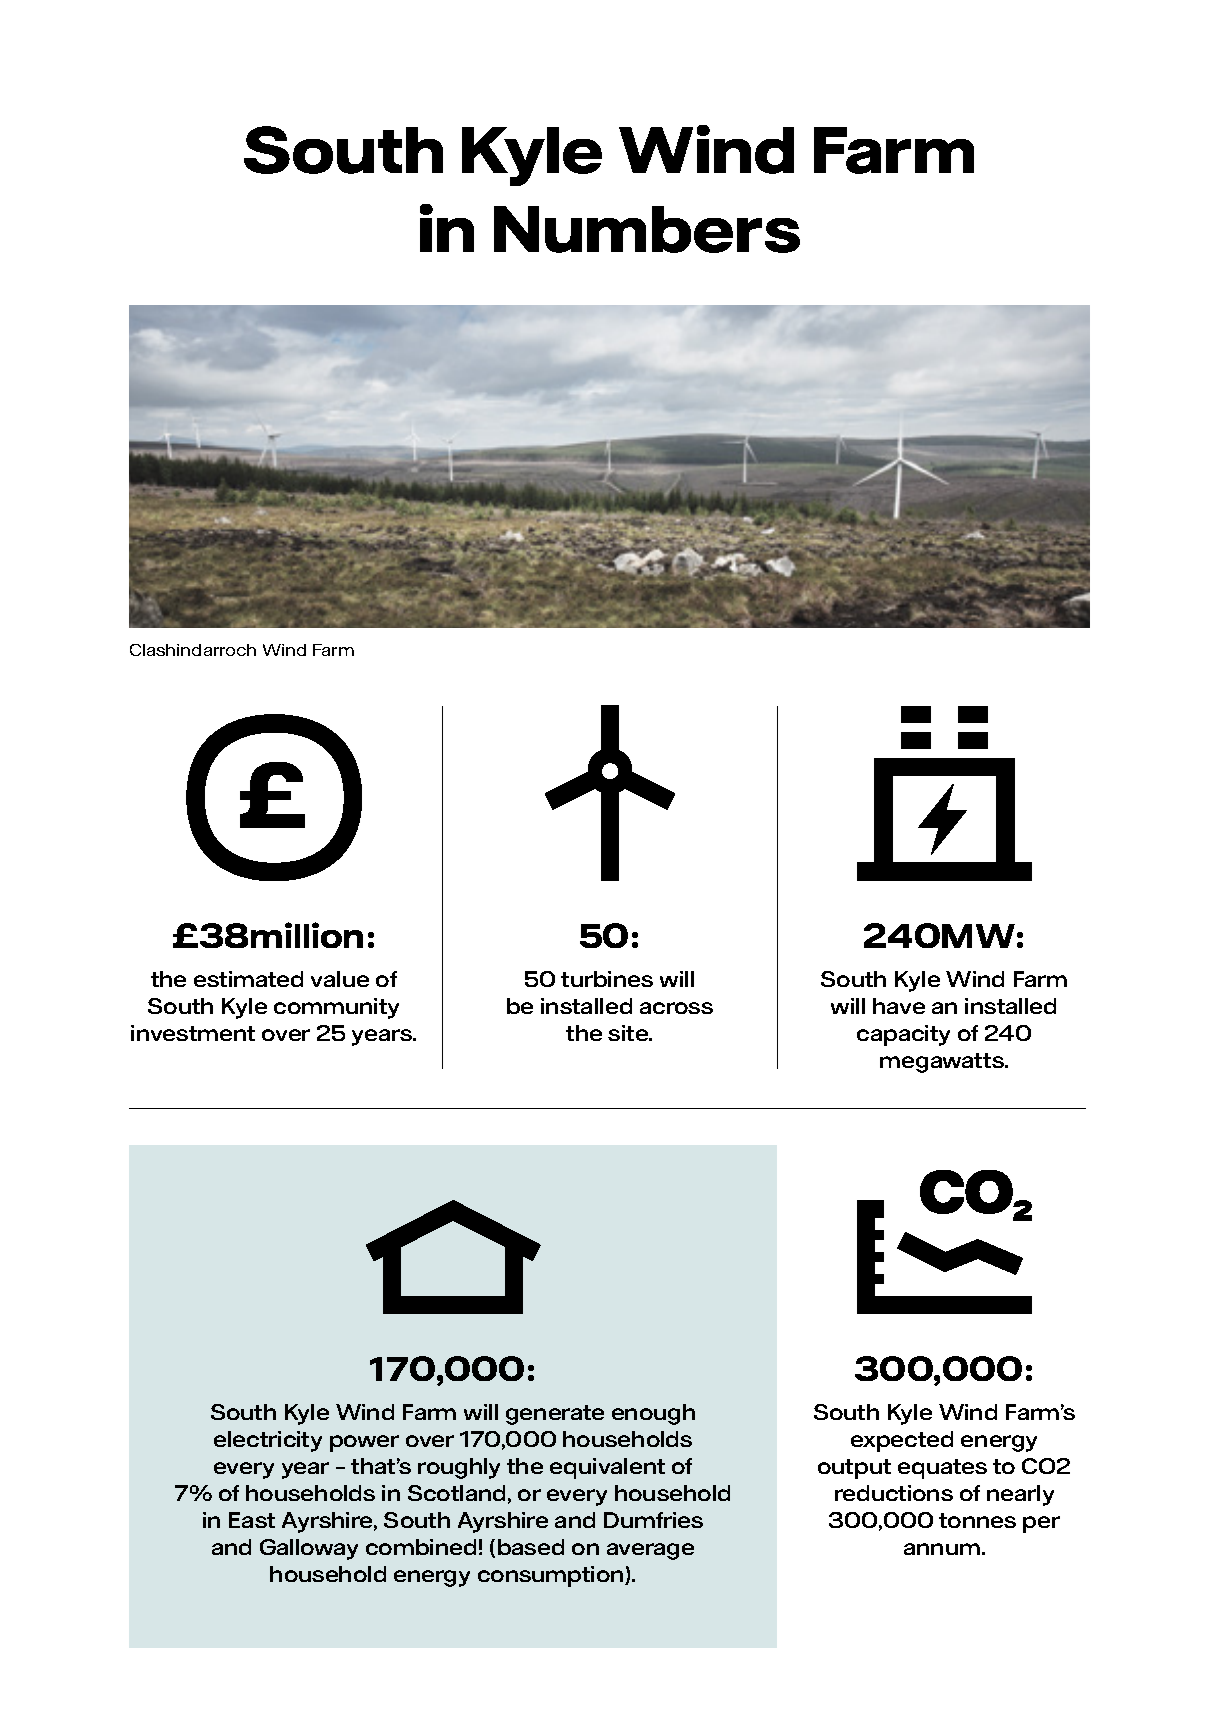  What do you see at coordinates (902, 1441) in the document?
I see `expected` at bounding box center [902, 1441].
